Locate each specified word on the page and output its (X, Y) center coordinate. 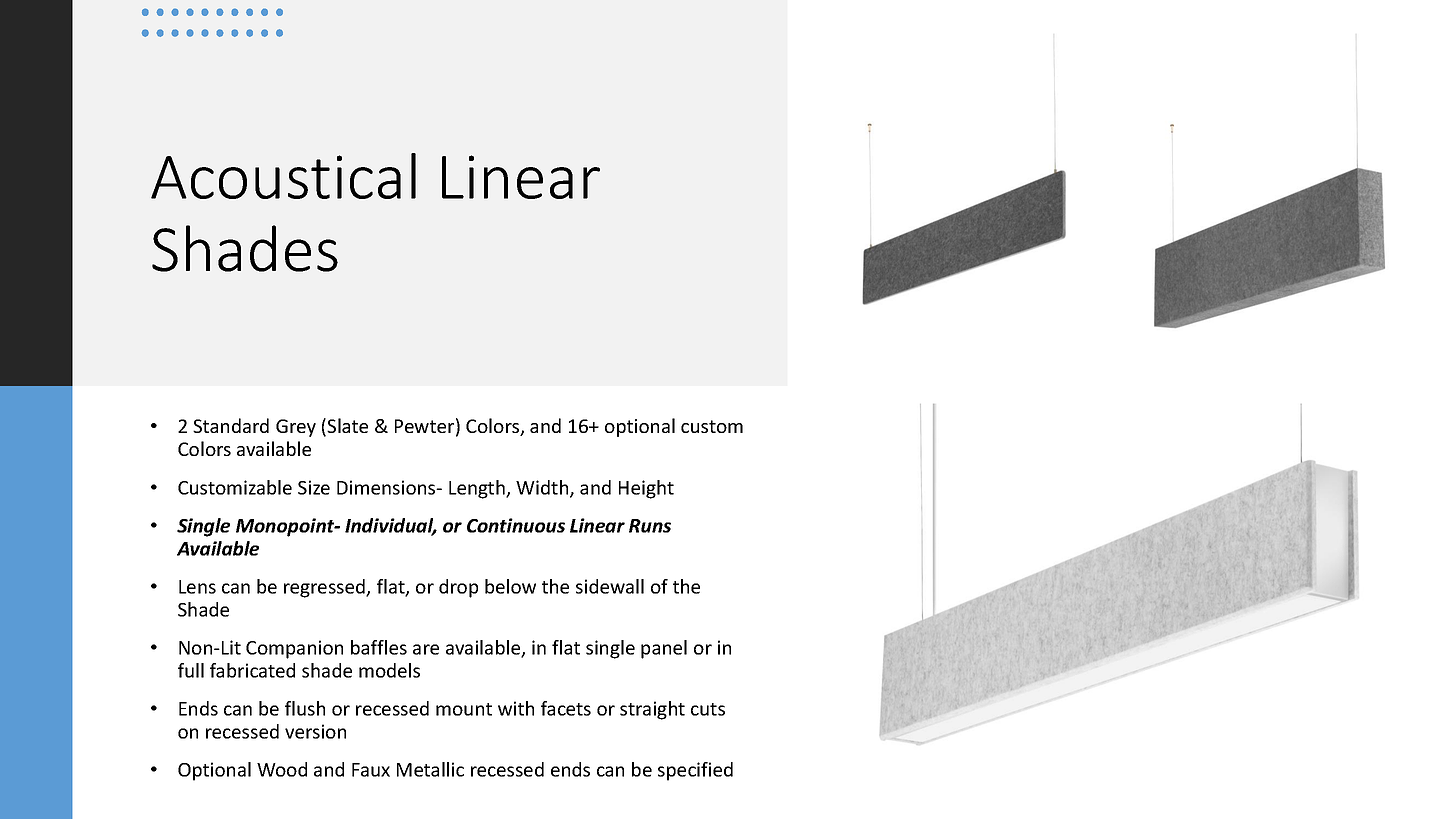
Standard (231, 425)
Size (314, 487)
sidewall (610, 586)
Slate (347, 425)
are (426, 649)
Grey (296, 428)
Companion (294, 649)
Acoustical (283, 176)
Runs (650, 526)
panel (664, 649)
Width (543, 488)
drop (458, 588)
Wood (282, 769)
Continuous (516, 525)
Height (646, 489)
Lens (197, 587)
